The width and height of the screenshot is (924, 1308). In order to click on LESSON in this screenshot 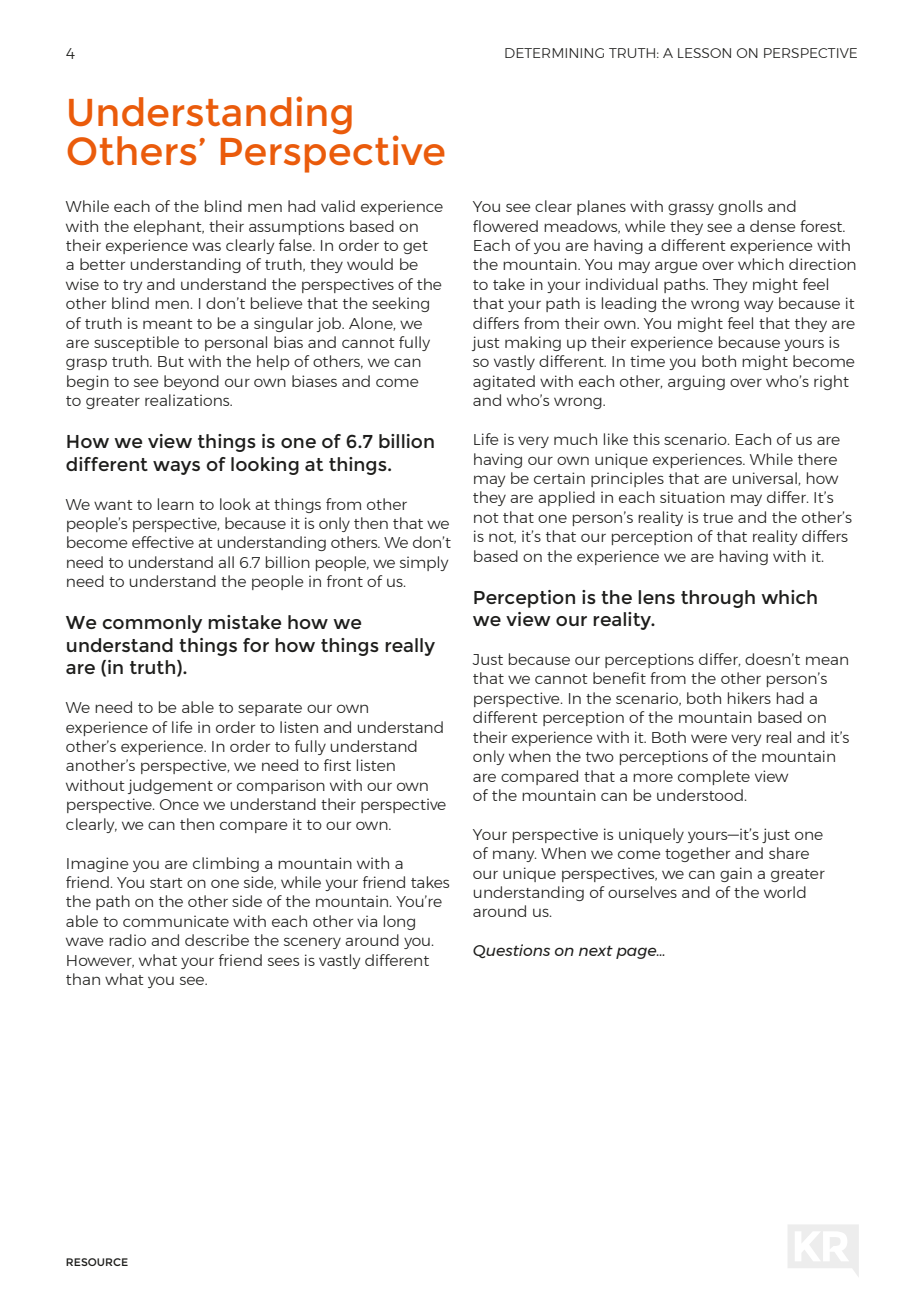, I will do `click(704, 53)`.
